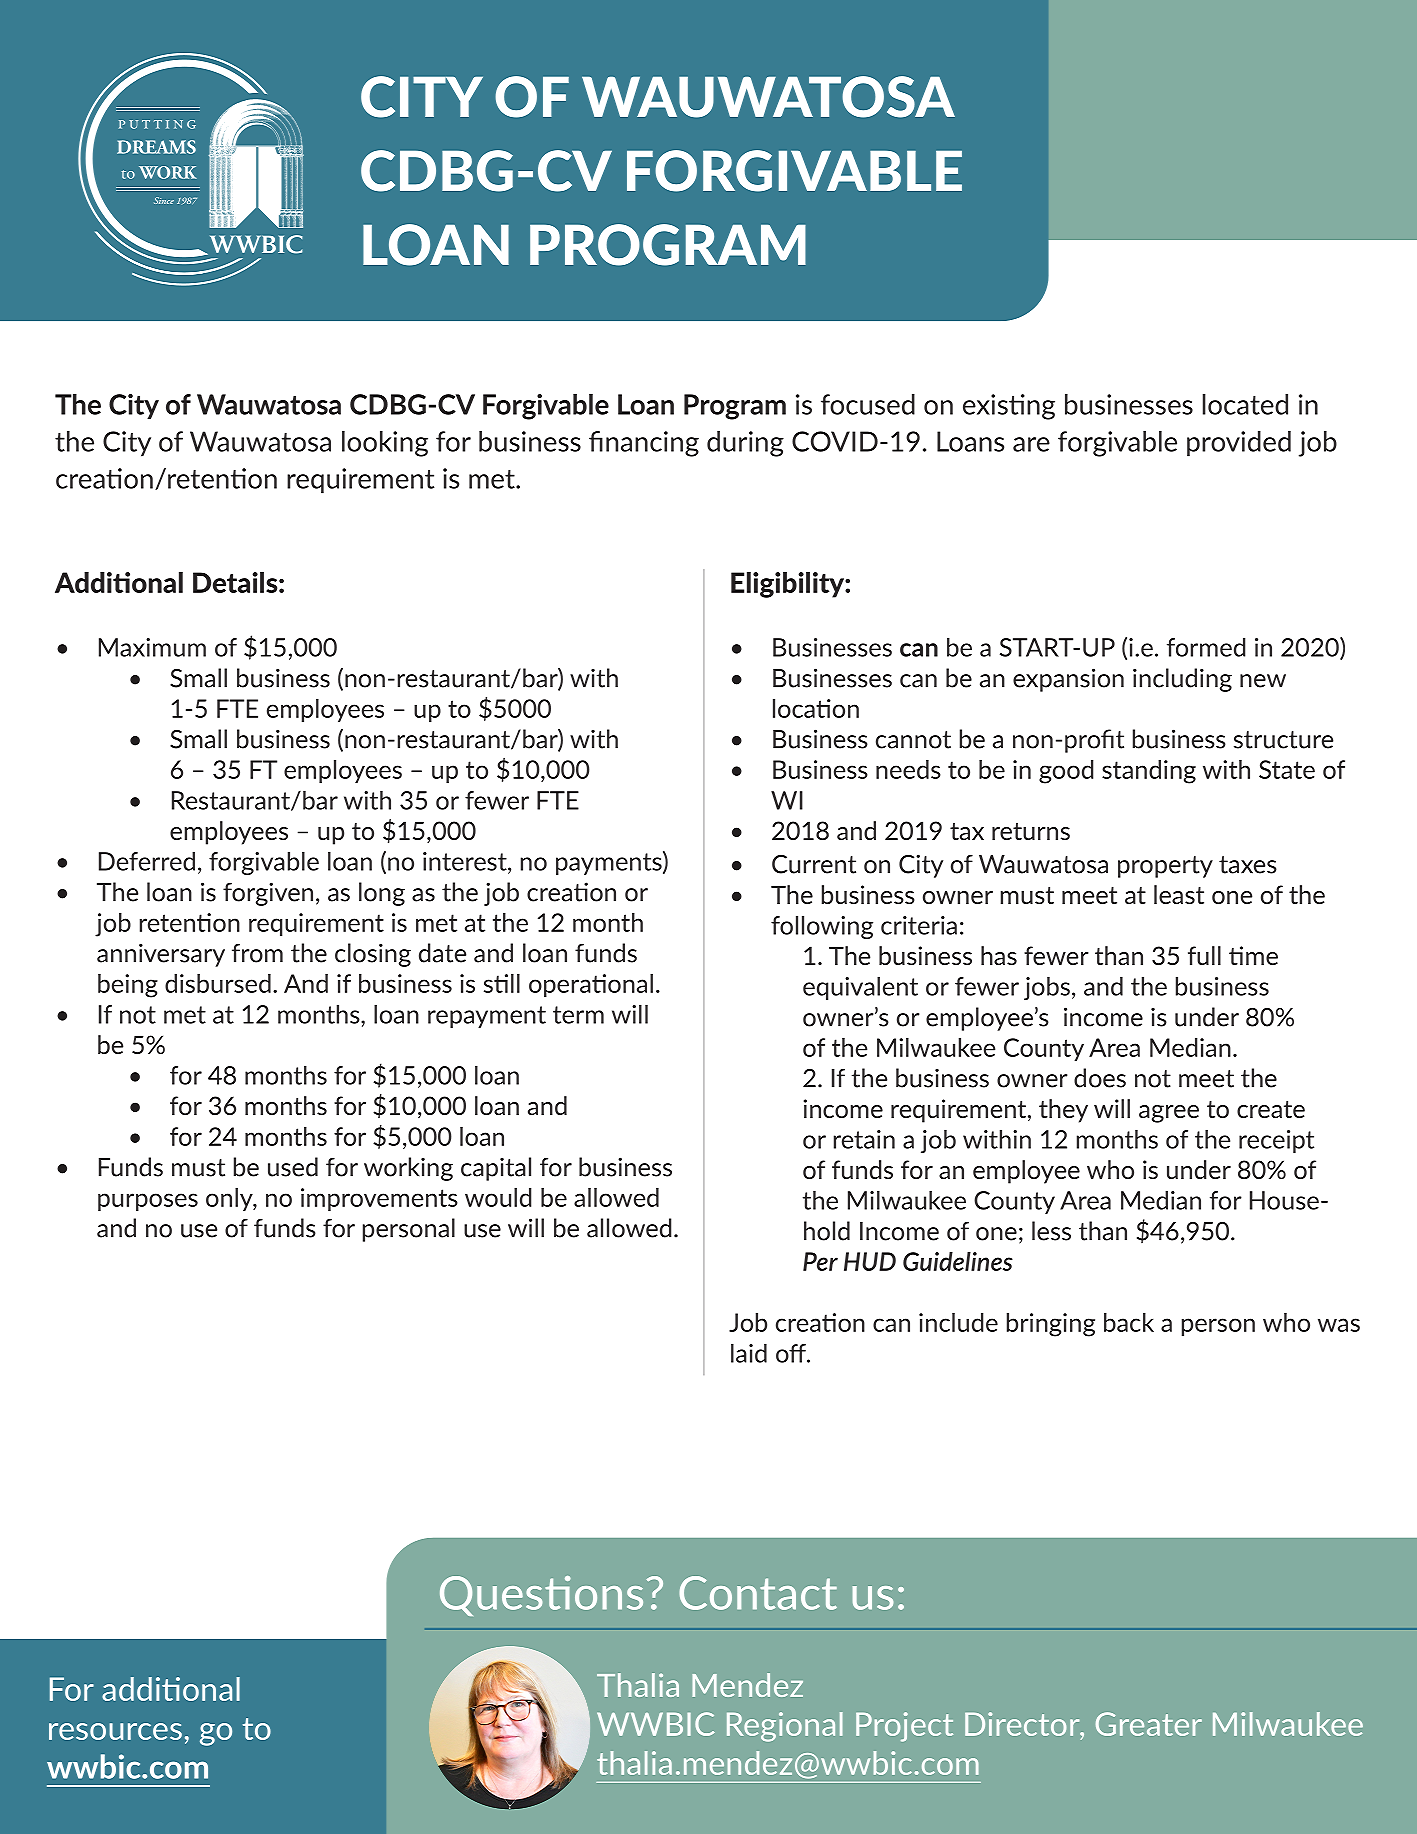  Describe the element at coordinates (257, 953) in the document. I see `from` at that location.
